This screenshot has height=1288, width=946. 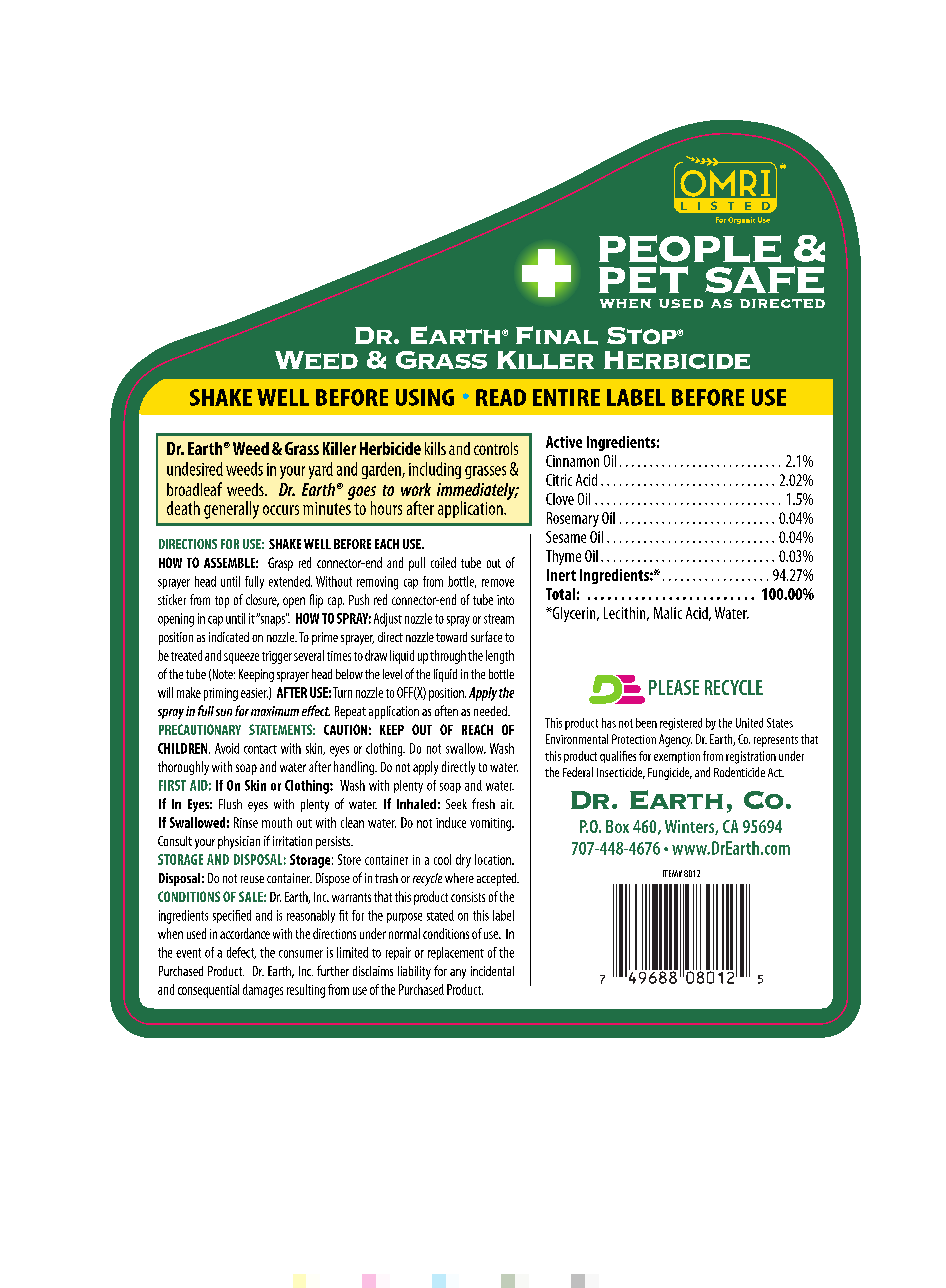 I want to click on dry, so click(x=463, y=861).
